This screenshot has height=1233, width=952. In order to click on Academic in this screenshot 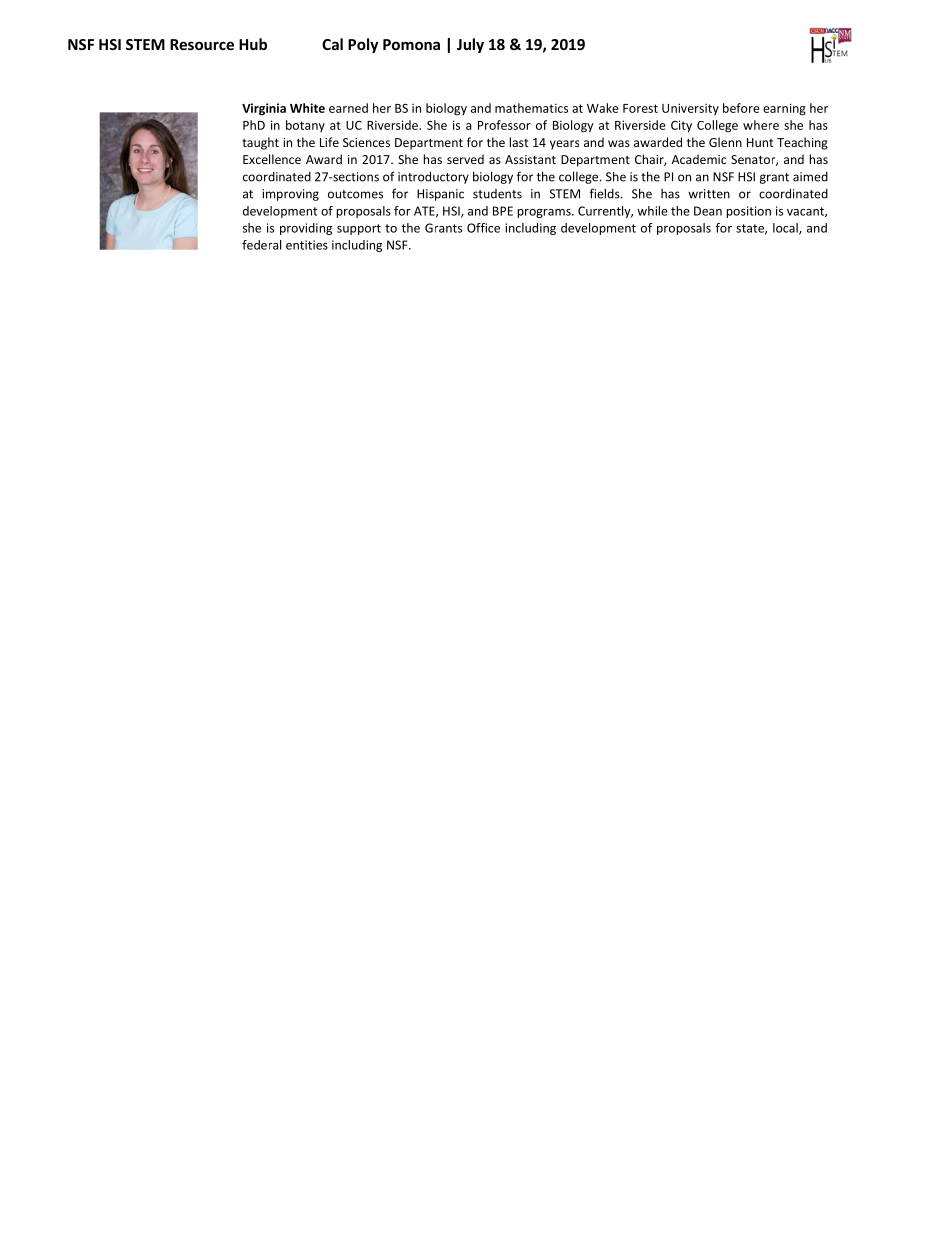, I will do `click(699, 159)`.
